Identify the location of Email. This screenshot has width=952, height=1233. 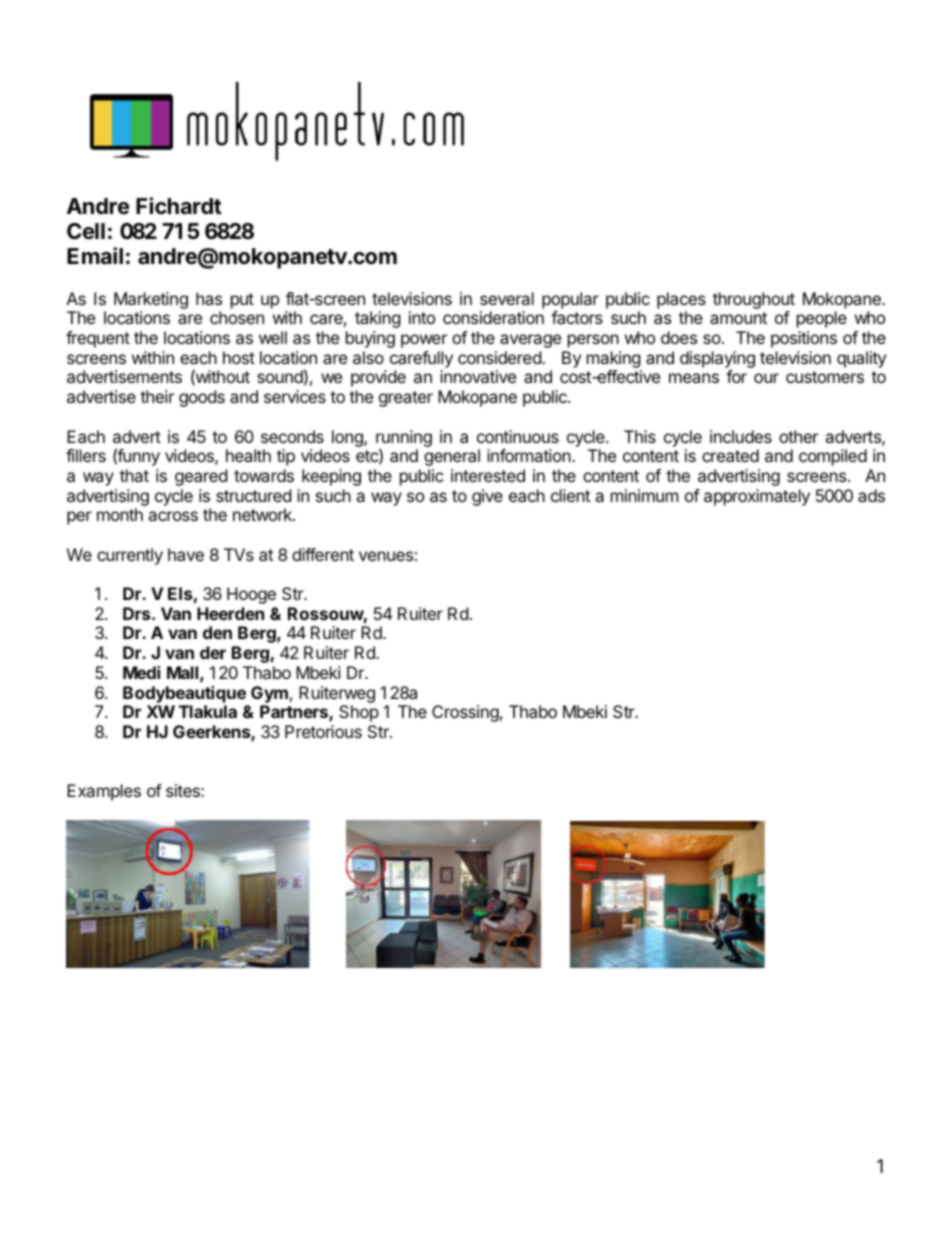
(95, 256).
